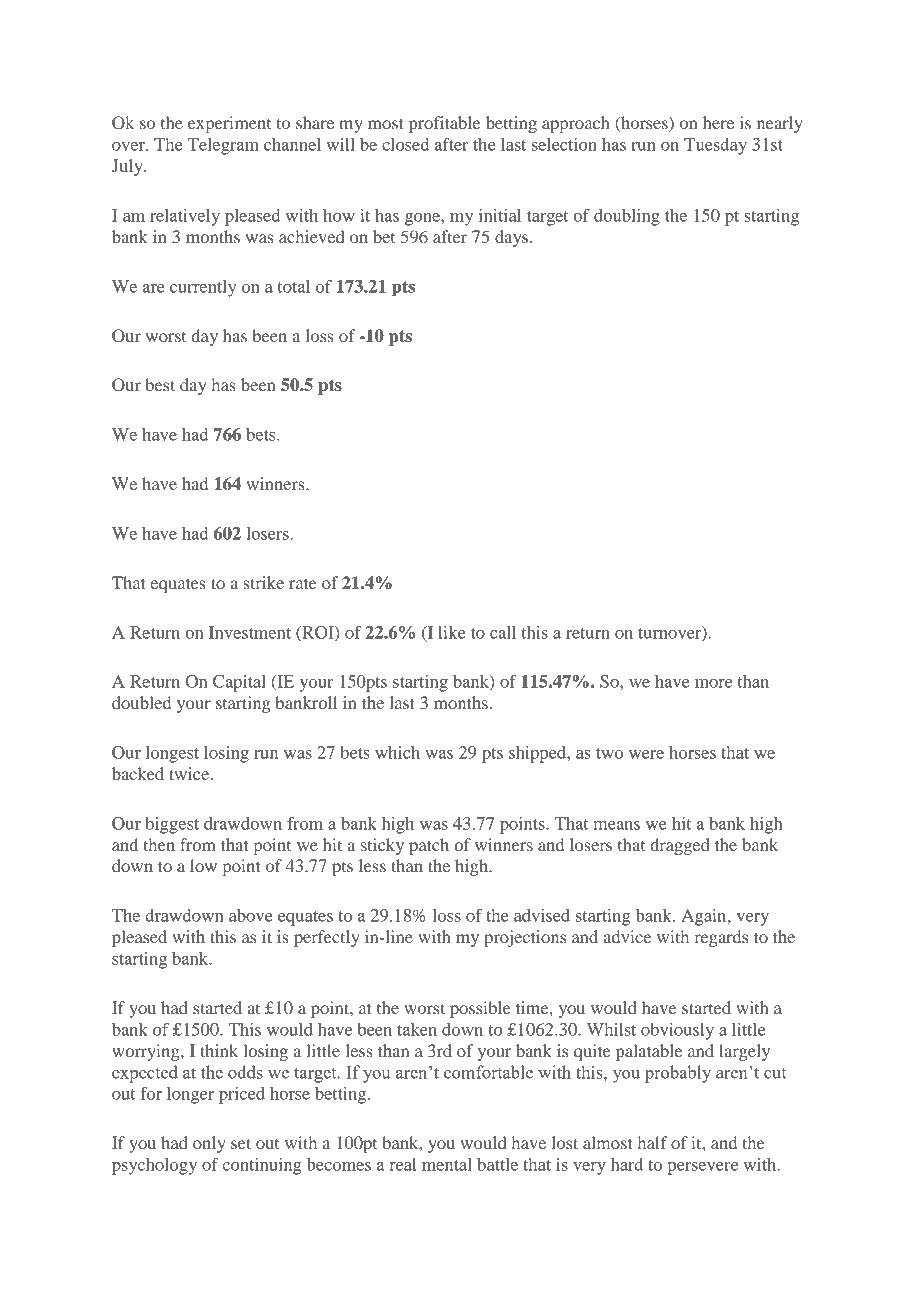  Describe the element at coordinates (702, 1168) in the screenshot. I see `persevere` at that location.
